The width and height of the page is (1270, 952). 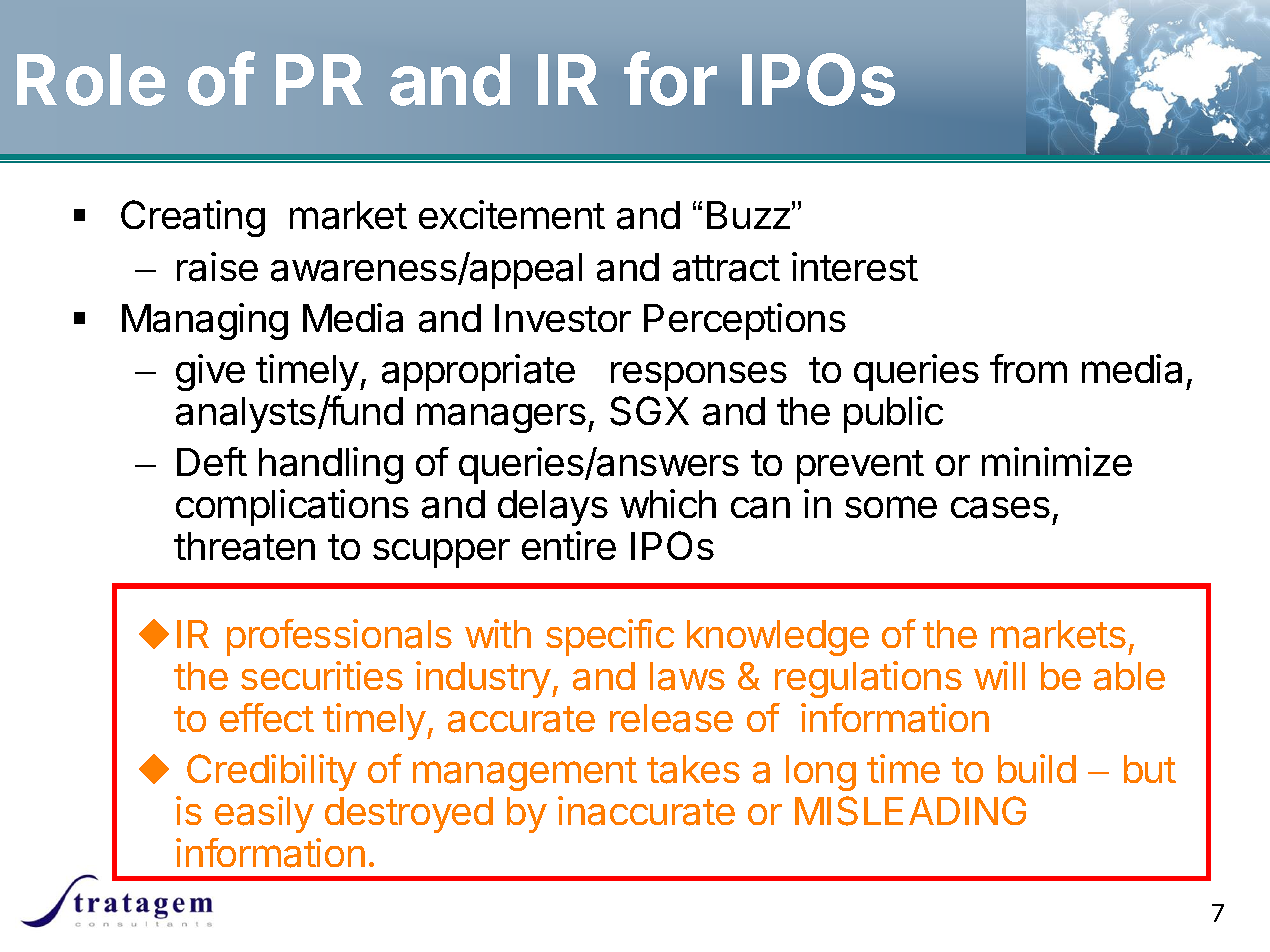 What do you see at coordinates (1057, 461) in the page?
I see `minimize` at bounding box center [1057, 461].
